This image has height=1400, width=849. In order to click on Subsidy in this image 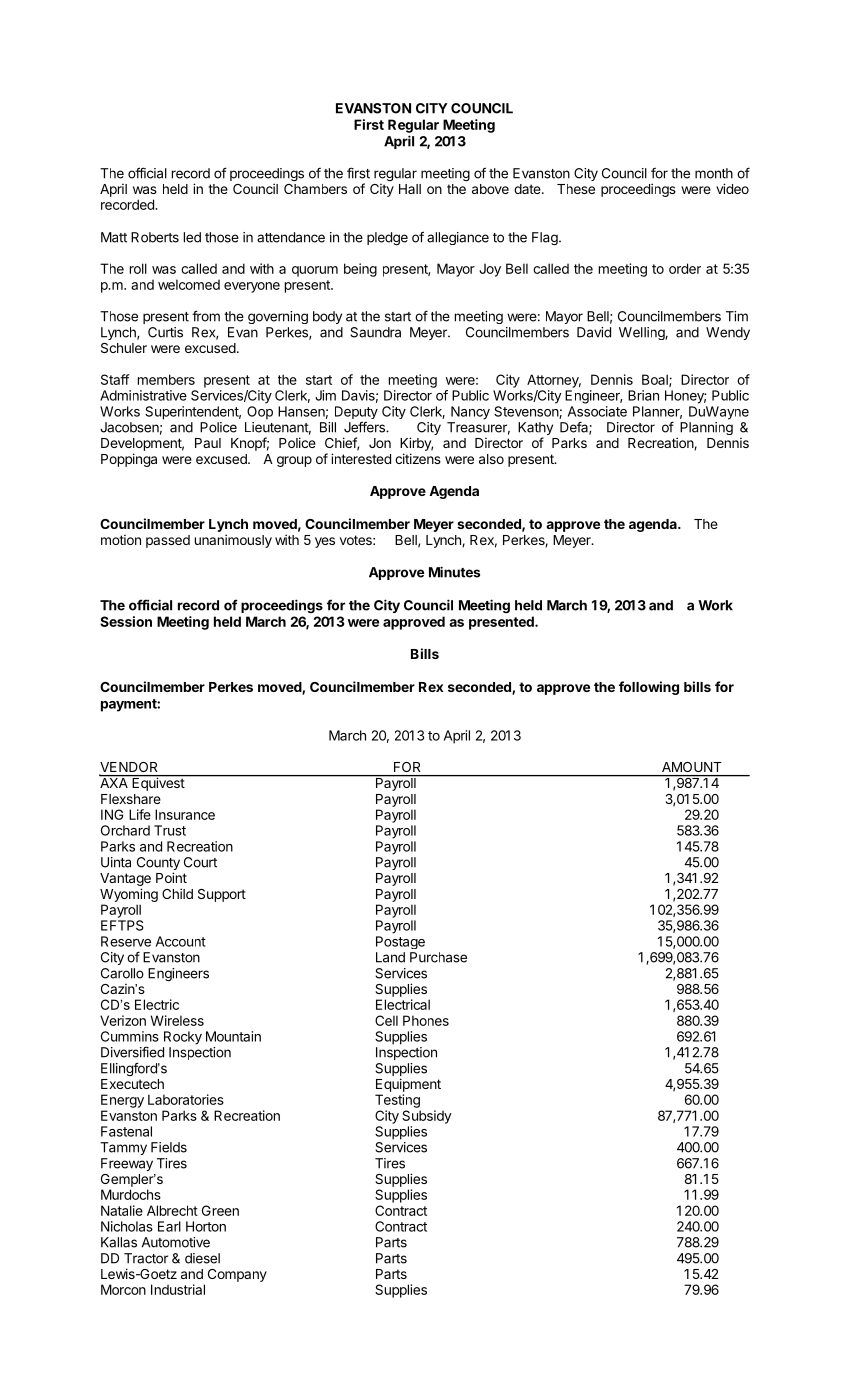, I will do `click(427, 1117)`.
